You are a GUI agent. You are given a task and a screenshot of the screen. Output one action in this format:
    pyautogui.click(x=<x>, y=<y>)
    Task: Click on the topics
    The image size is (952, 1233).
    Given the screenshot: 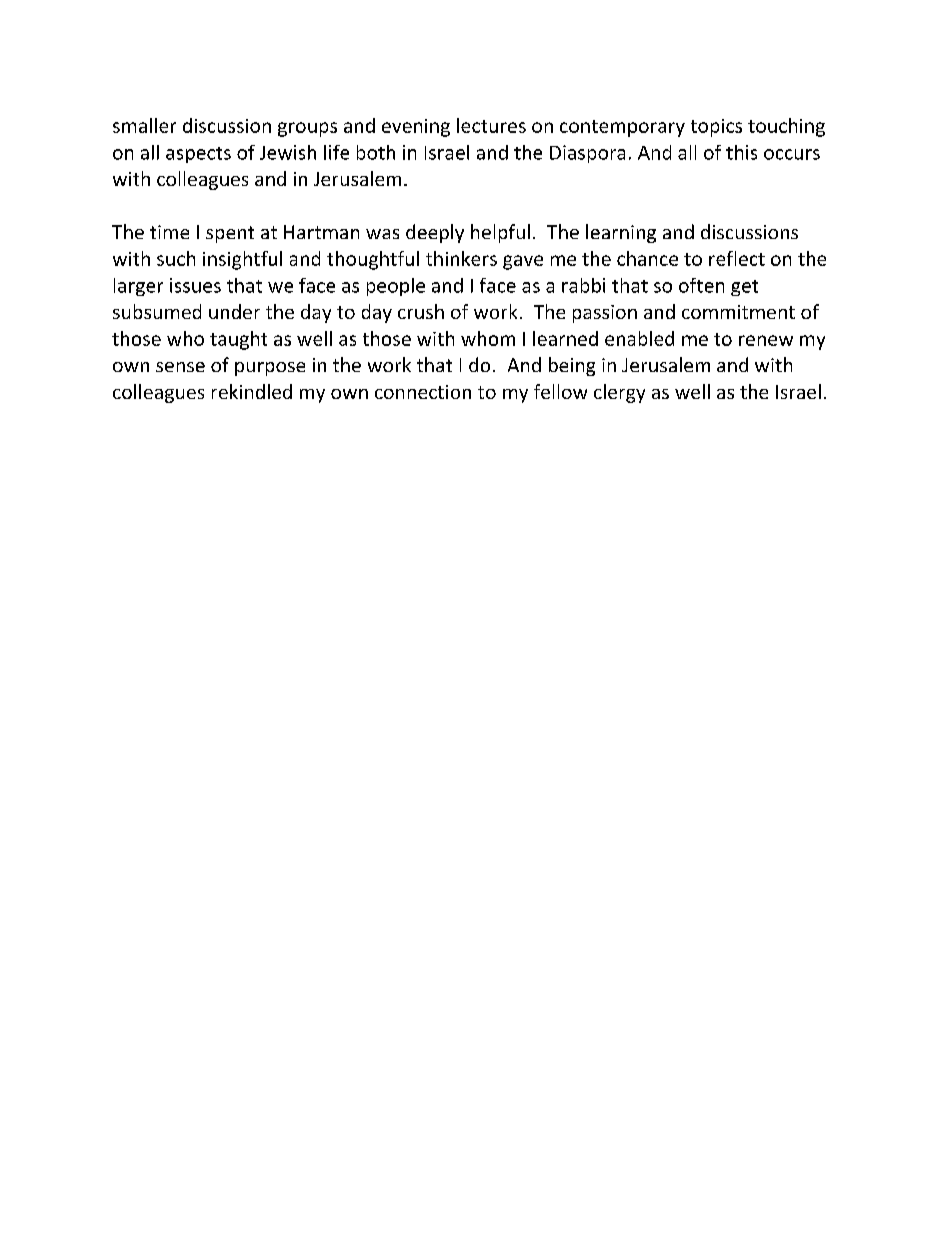 What is the action you would take?
    pyautogui.click(x=716, y=128)
